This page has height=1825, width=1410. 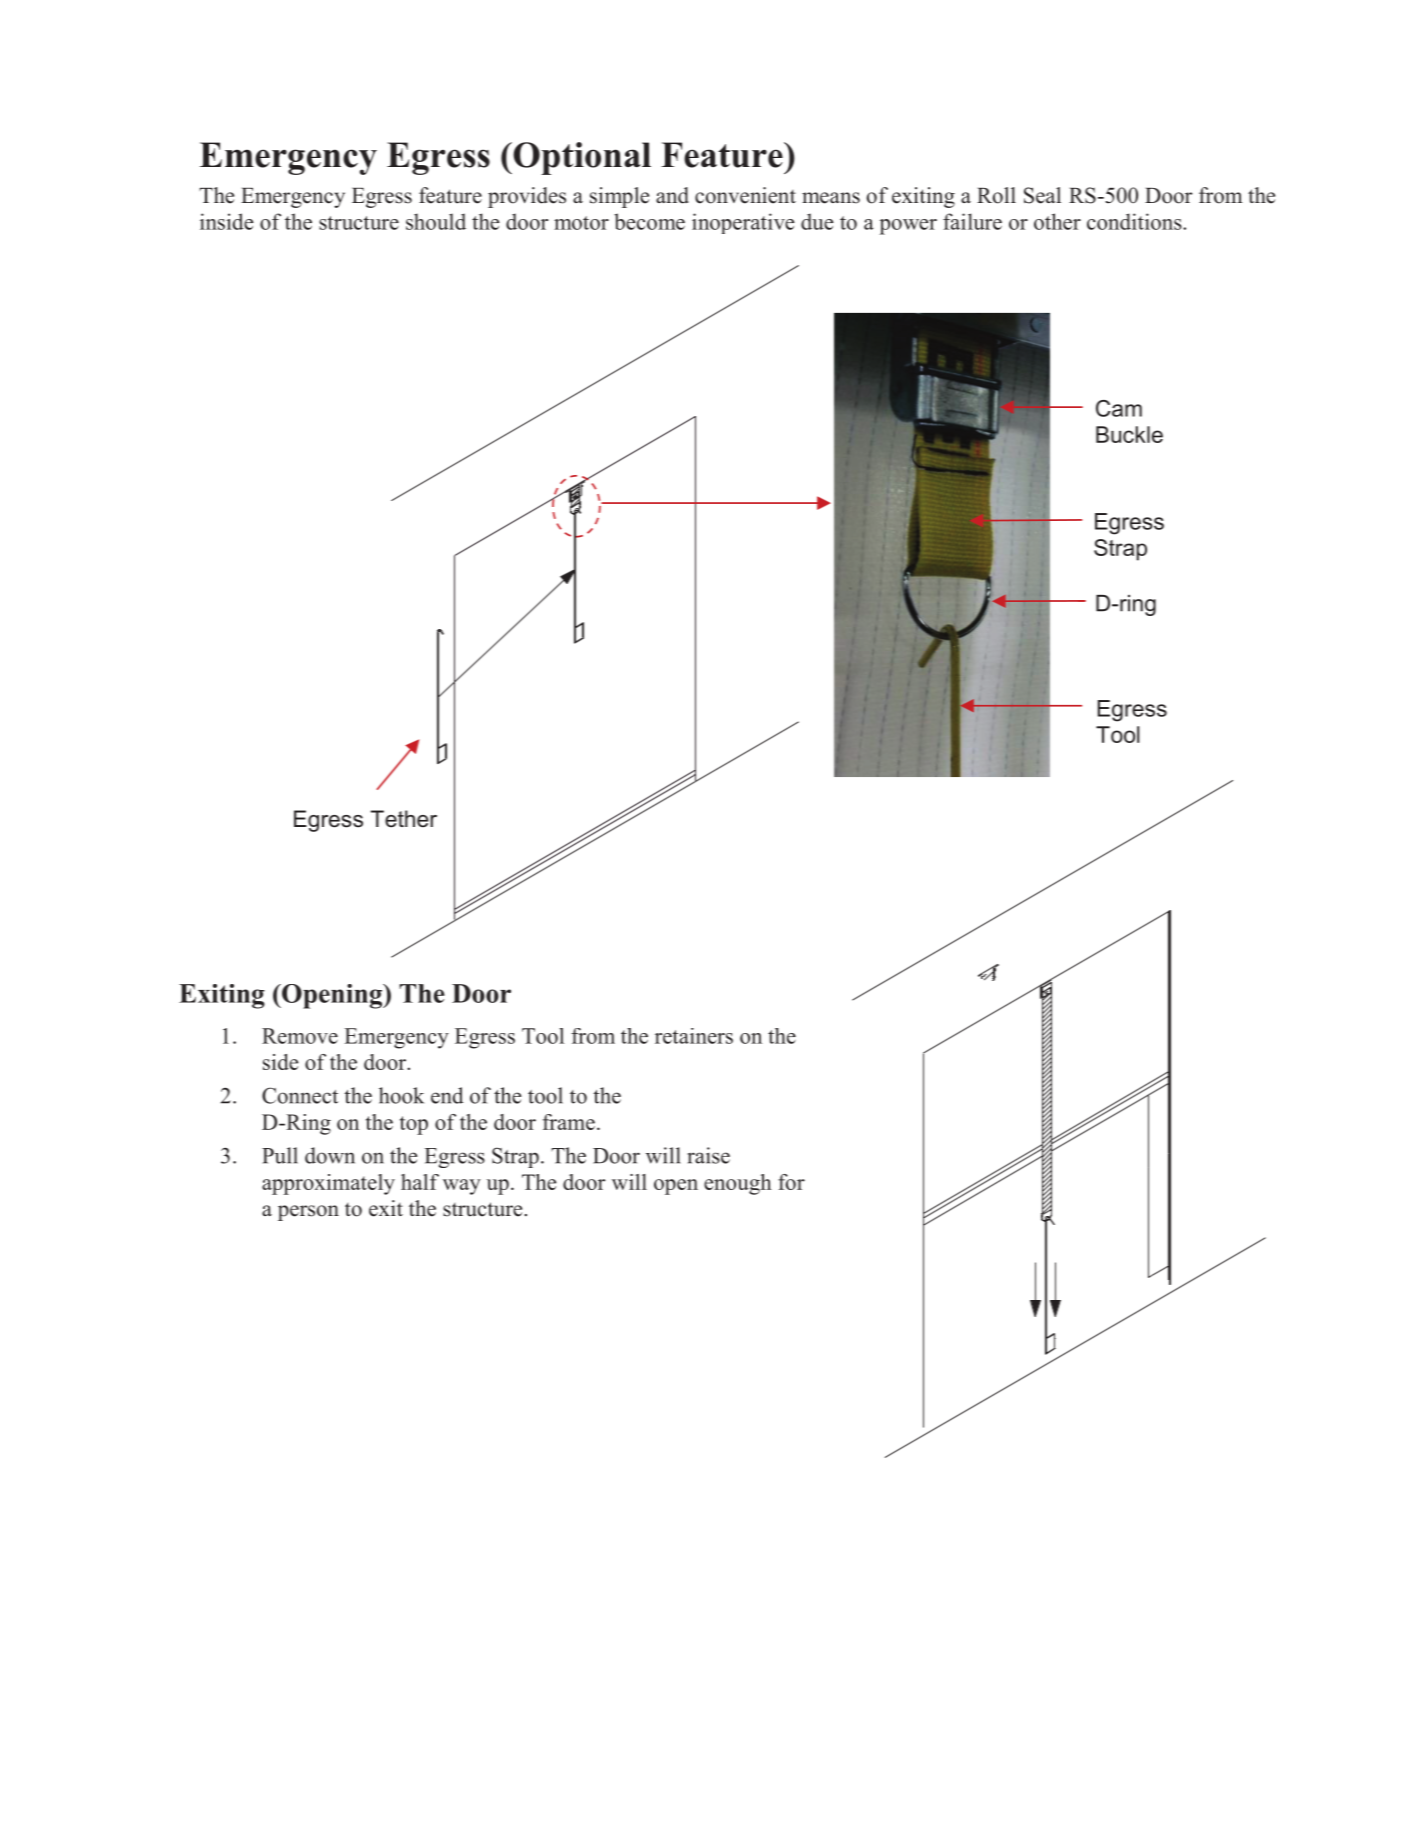 I want to click on half, so click(x=420, y=1182).
